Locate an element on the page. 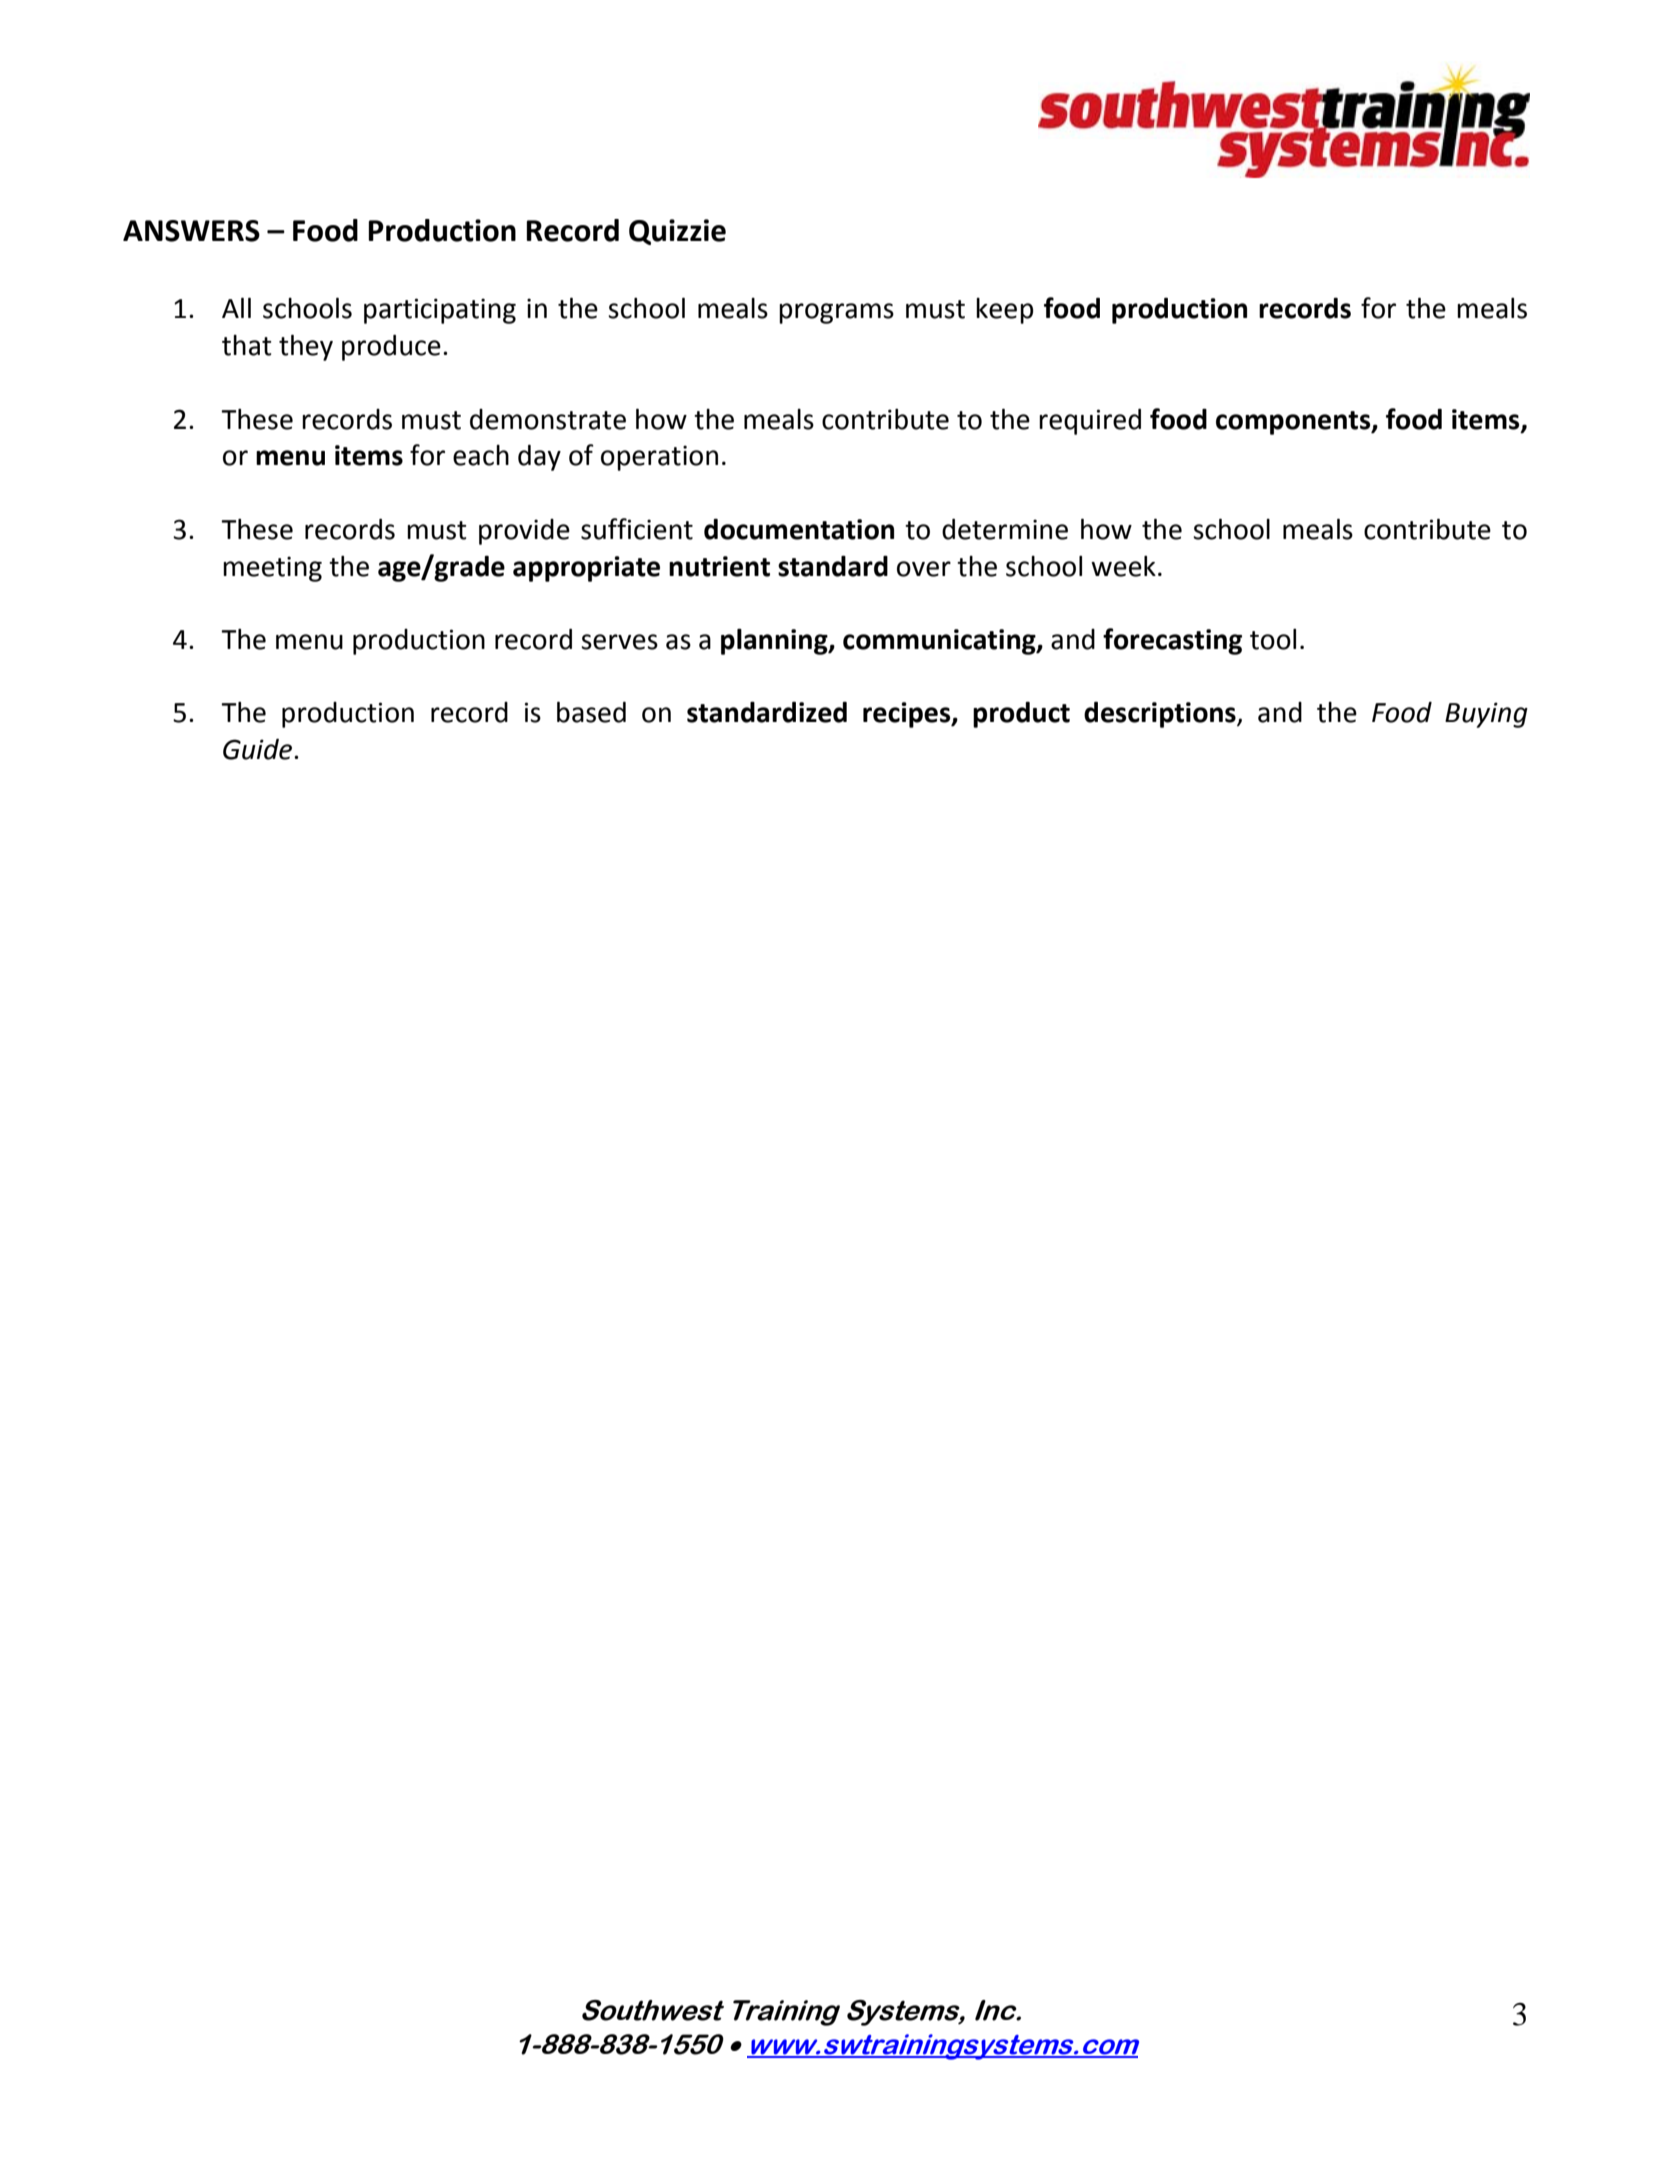  over is located at coordinates (924, 569).
